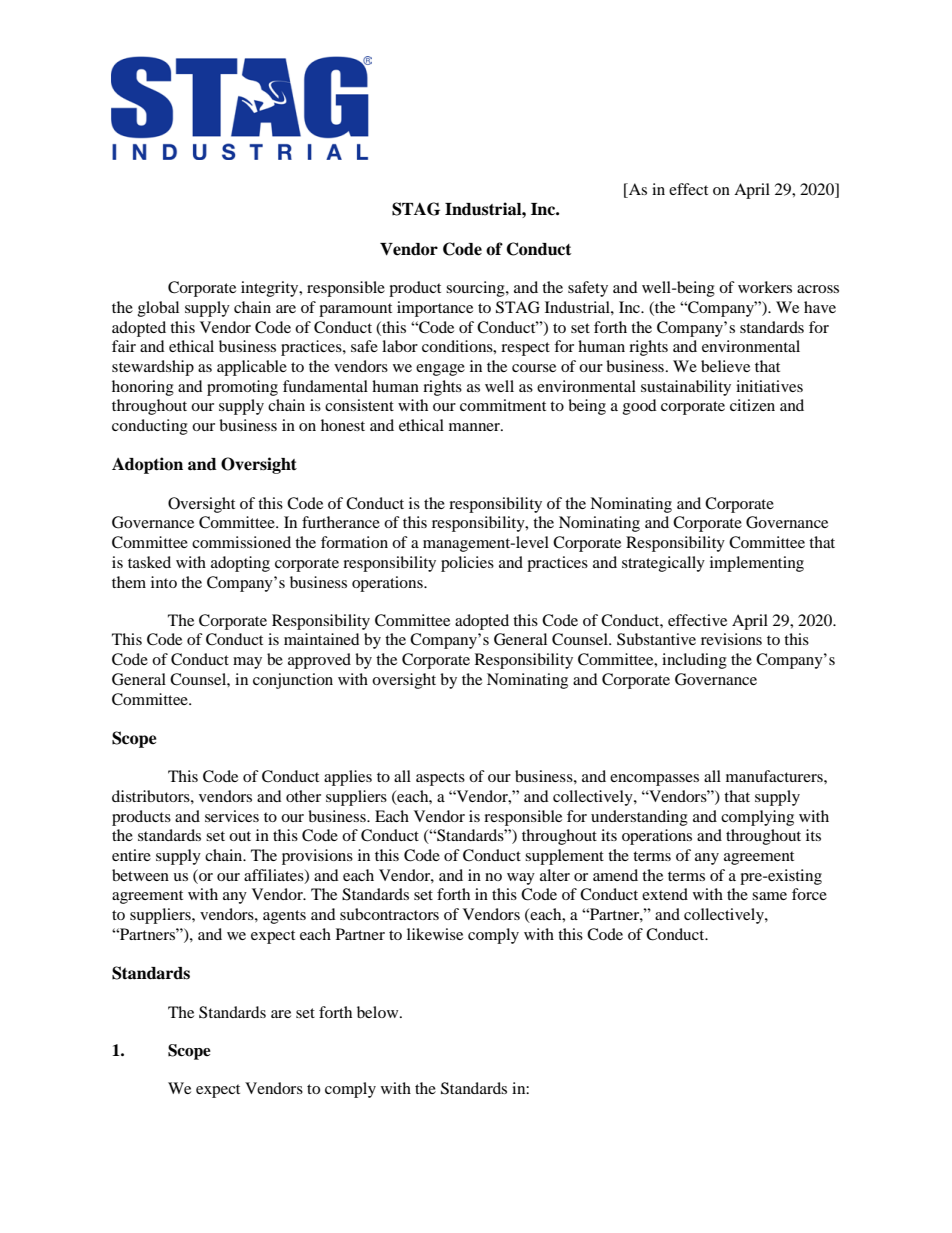 Image resolution: width=952 pixels, height=1233 pixels. I want to click on same, so click(769, 896).
